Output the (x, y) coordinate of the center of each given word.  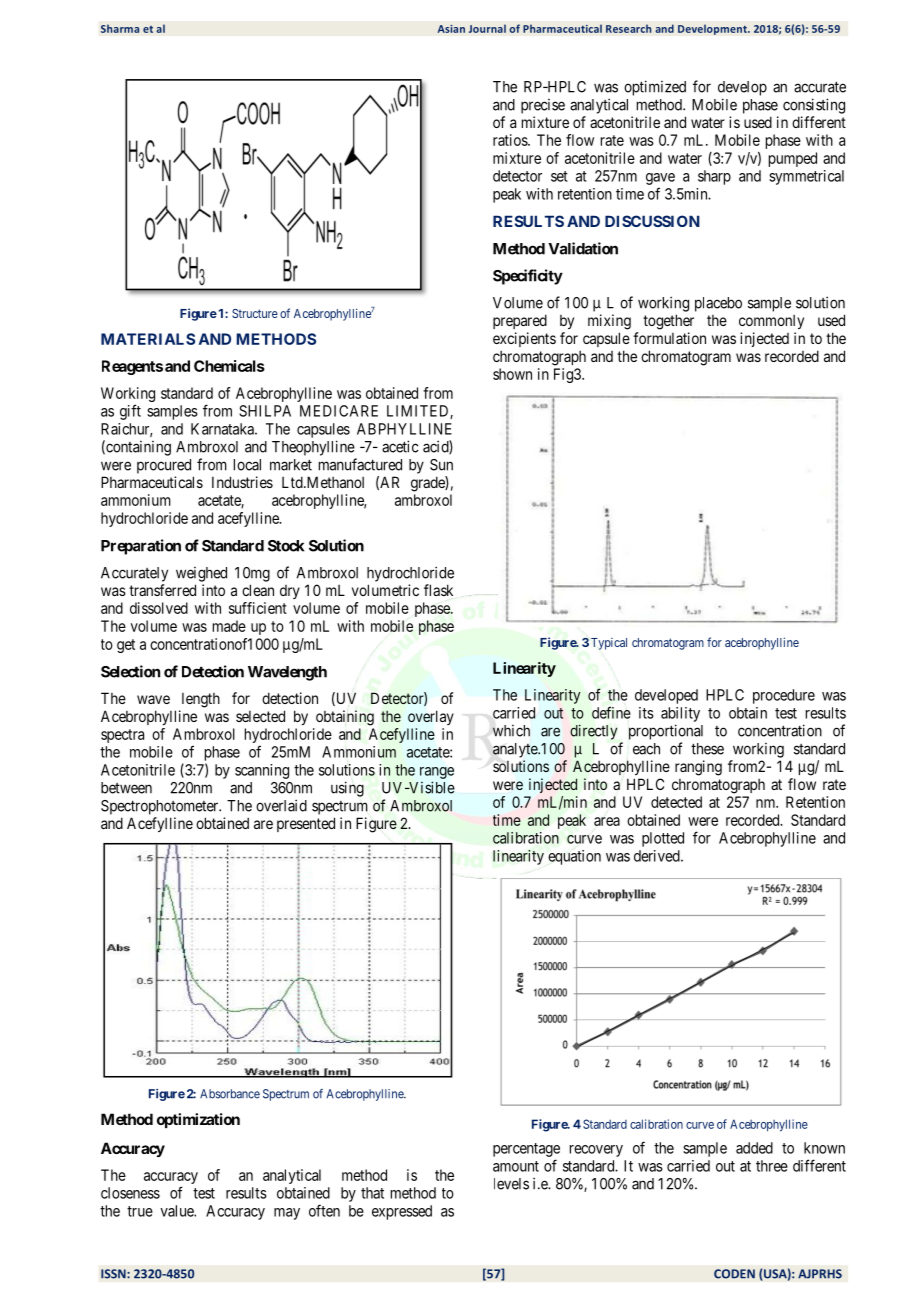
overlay (431, 717)
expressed (402, 1212)
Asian (451, 29)
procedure (784, 696)
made (229, 626)
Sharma (120, 28)
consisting (814, 106)
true (140, 1211)
